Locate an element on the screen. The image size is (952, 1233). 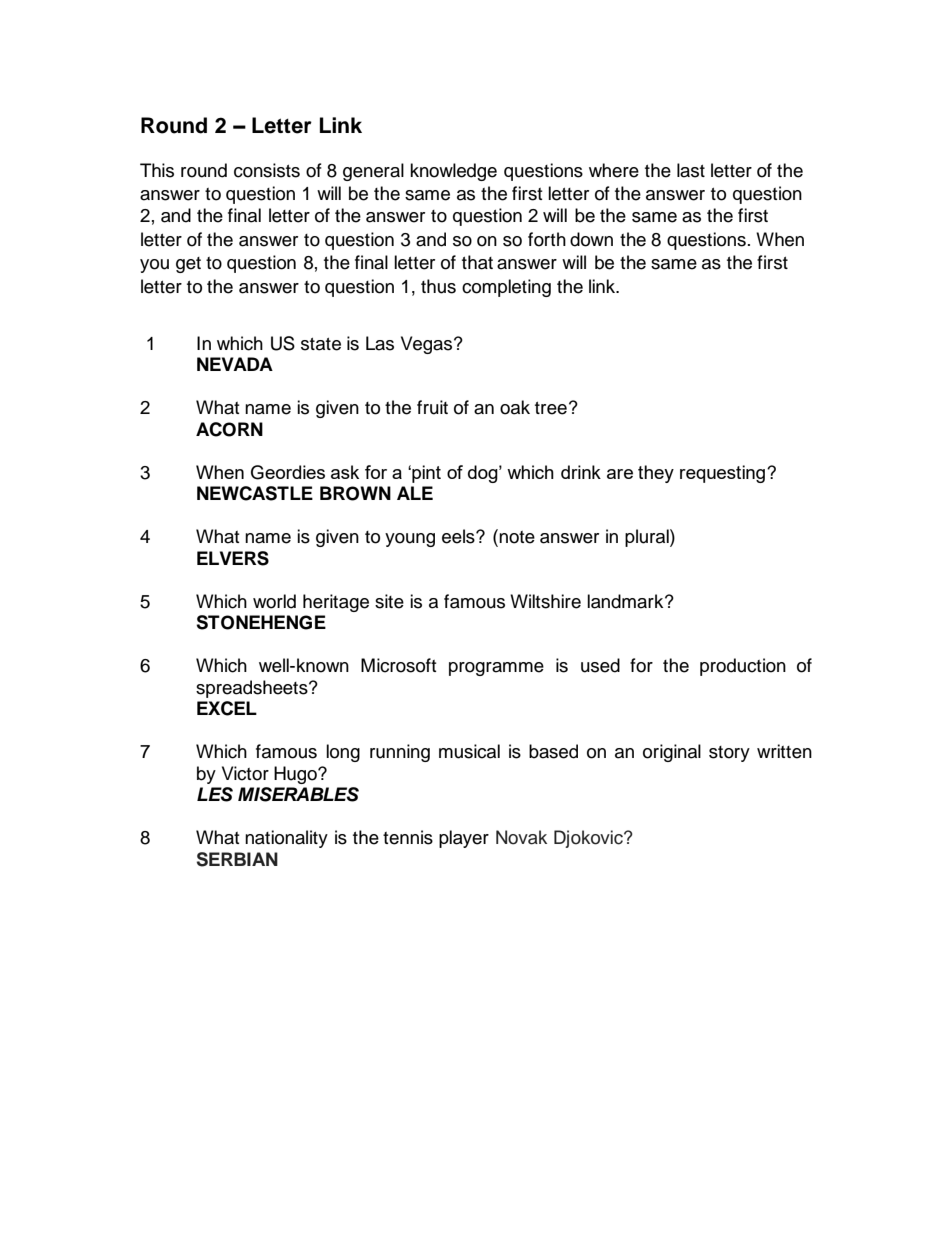
NEVADA is located at coordinates (235, 364).
